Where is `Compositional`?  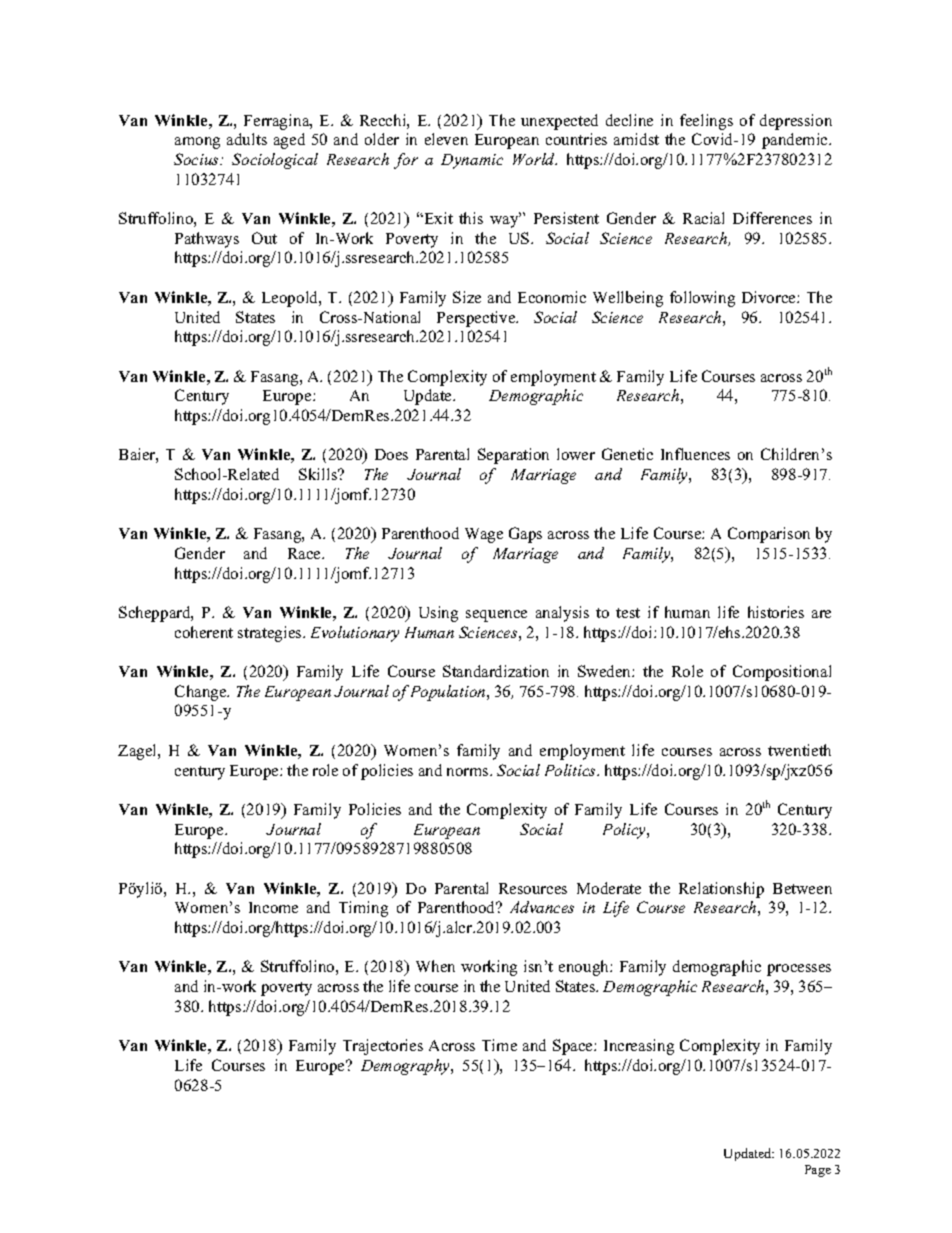
Compositional is located at coordinates (782, 673).
